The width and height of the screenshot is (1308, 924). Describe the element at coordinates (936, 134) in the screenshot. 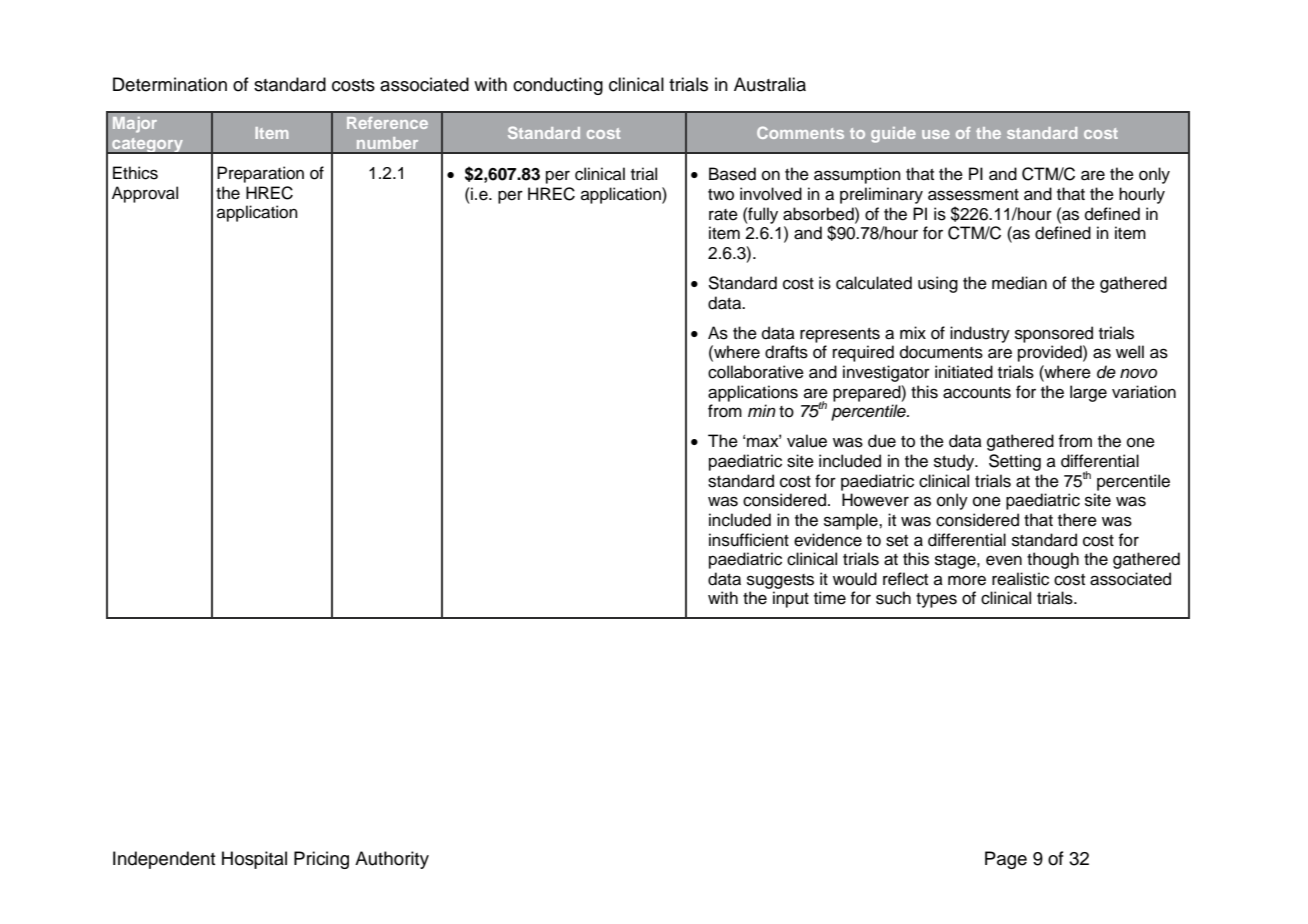

I see `use` at that location.
